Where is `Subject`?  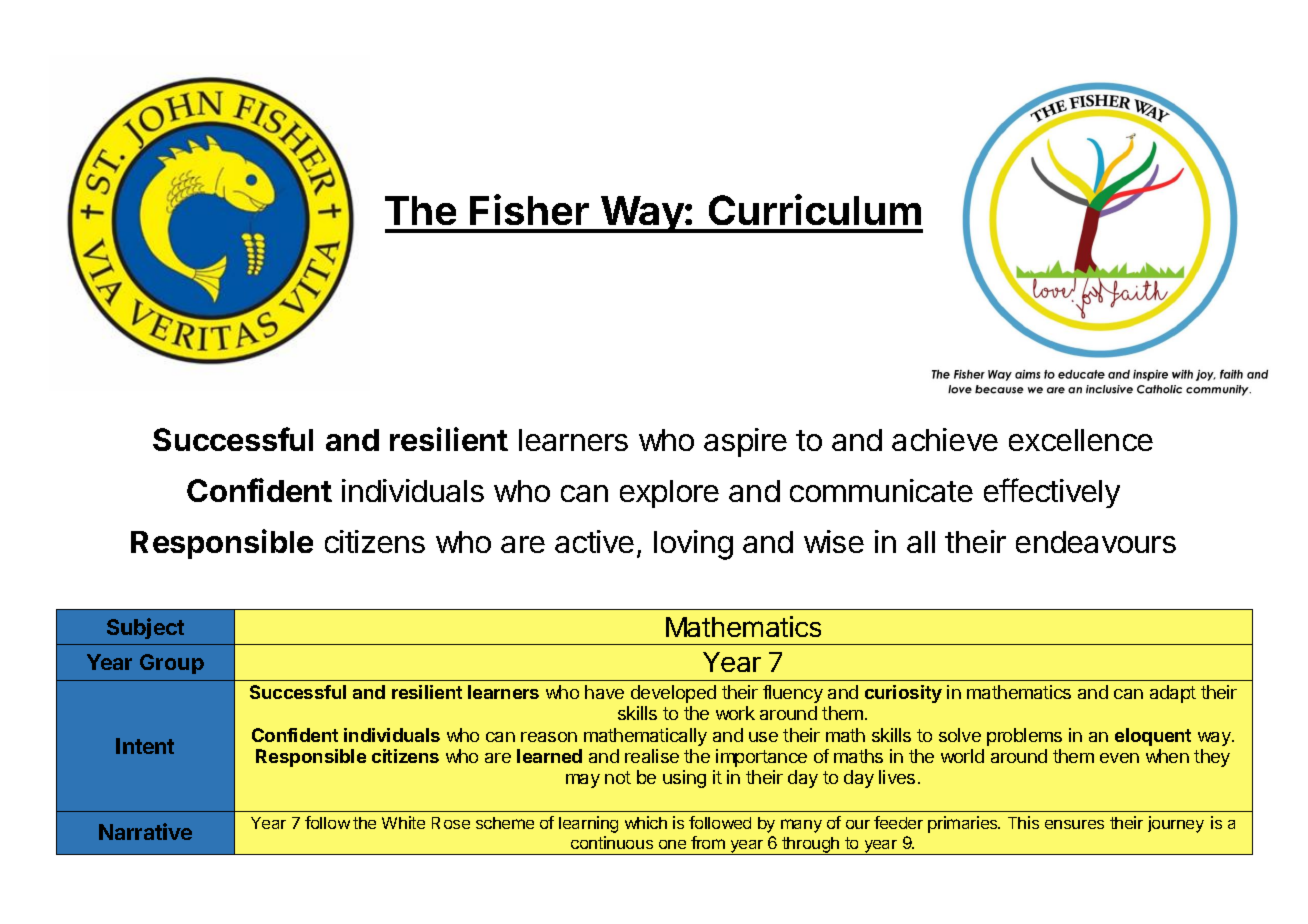 Subject is located at coordinates (145, 628).
